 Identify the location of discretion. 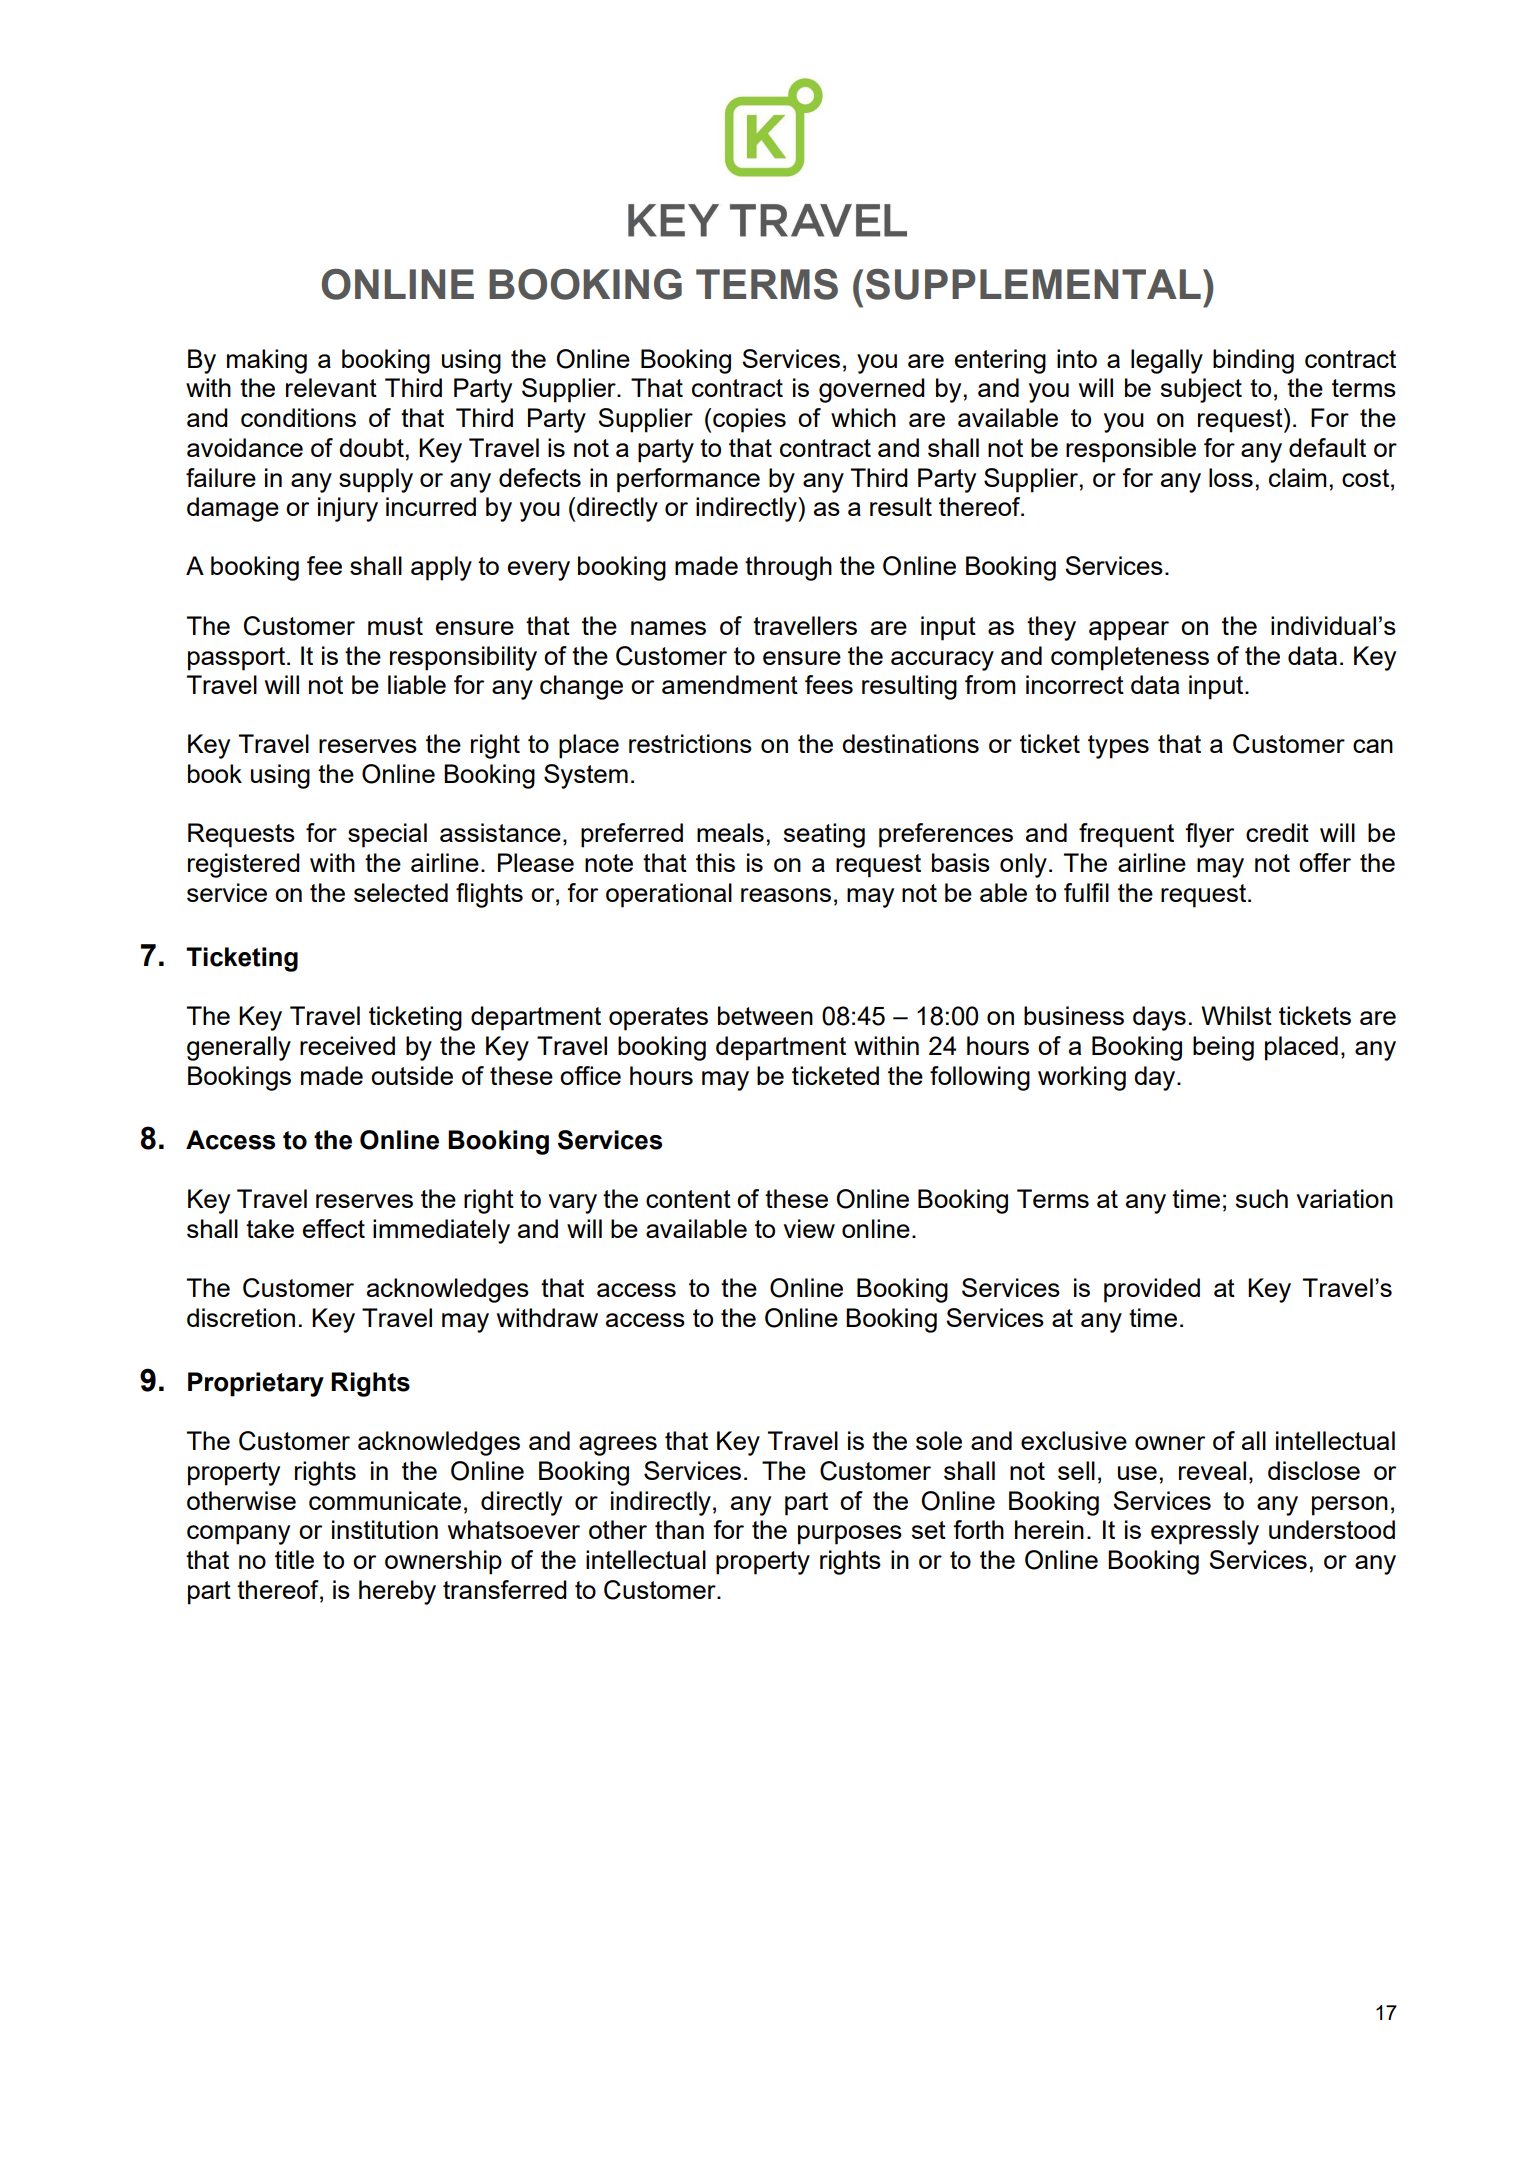
(241, 1317).
